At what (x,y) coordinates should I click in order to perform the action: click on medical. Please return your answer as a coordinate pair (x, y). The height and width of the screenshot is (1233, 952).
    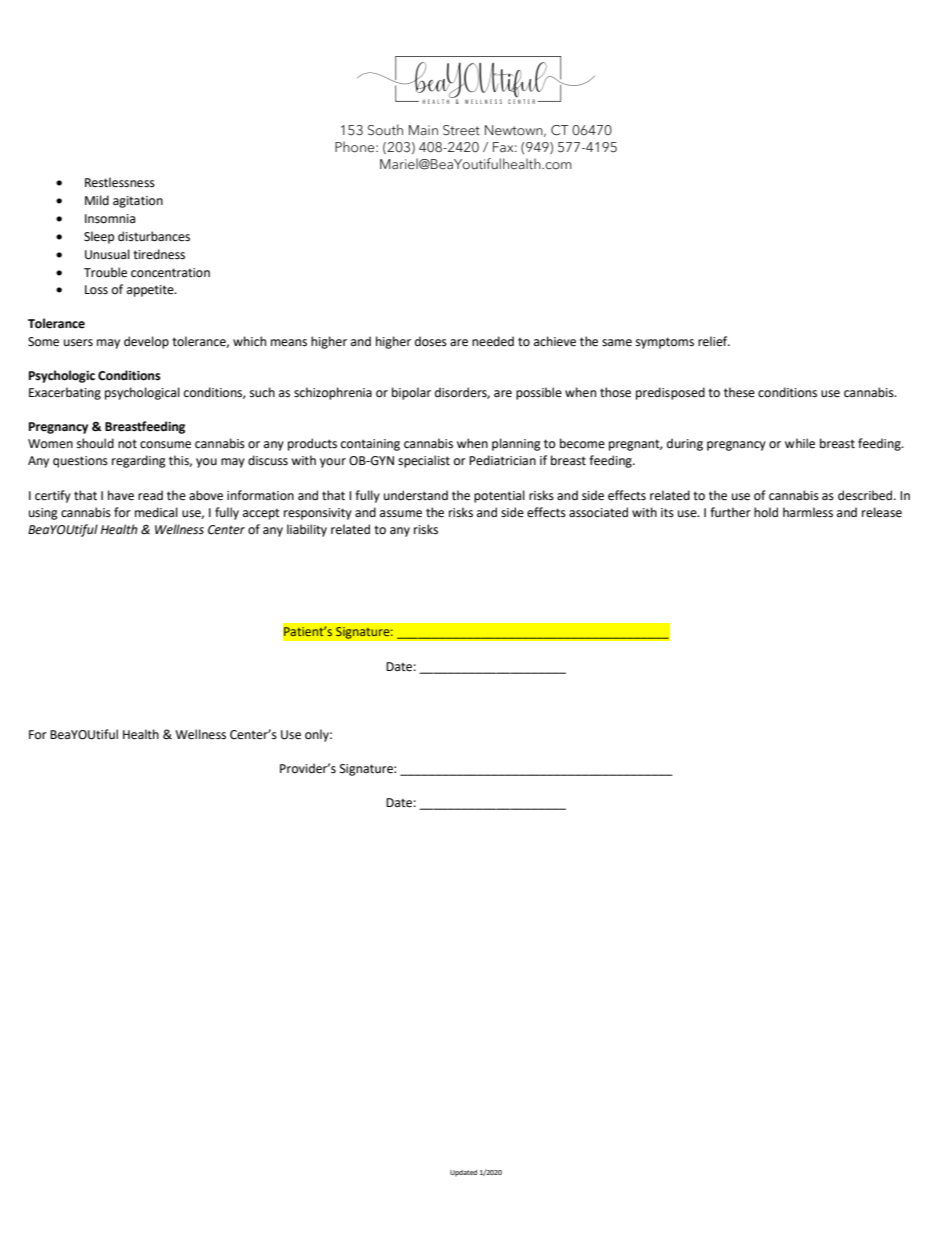
    Looking at the image, I should click on (156, 512).
